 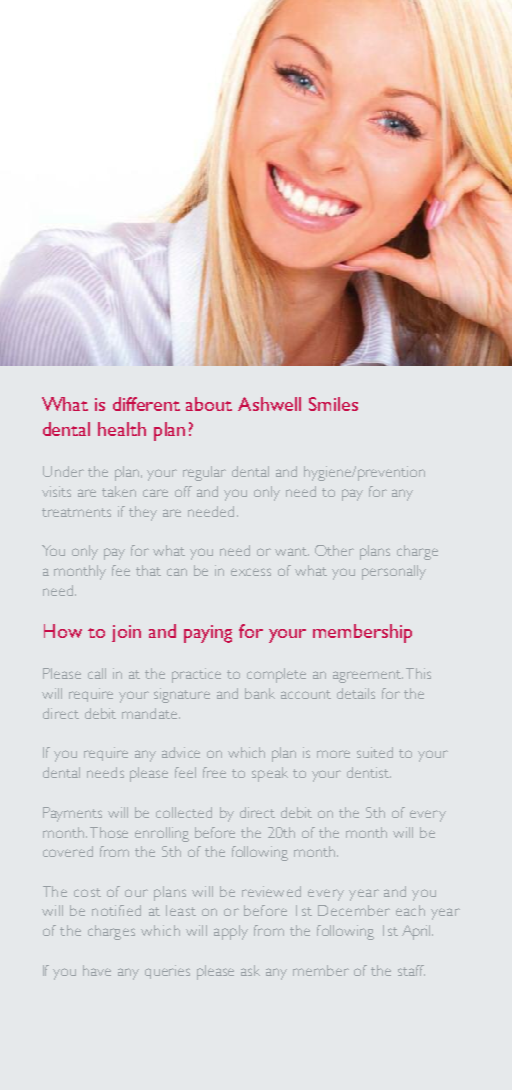 I want to click on have, so click(x=97, y=970).
